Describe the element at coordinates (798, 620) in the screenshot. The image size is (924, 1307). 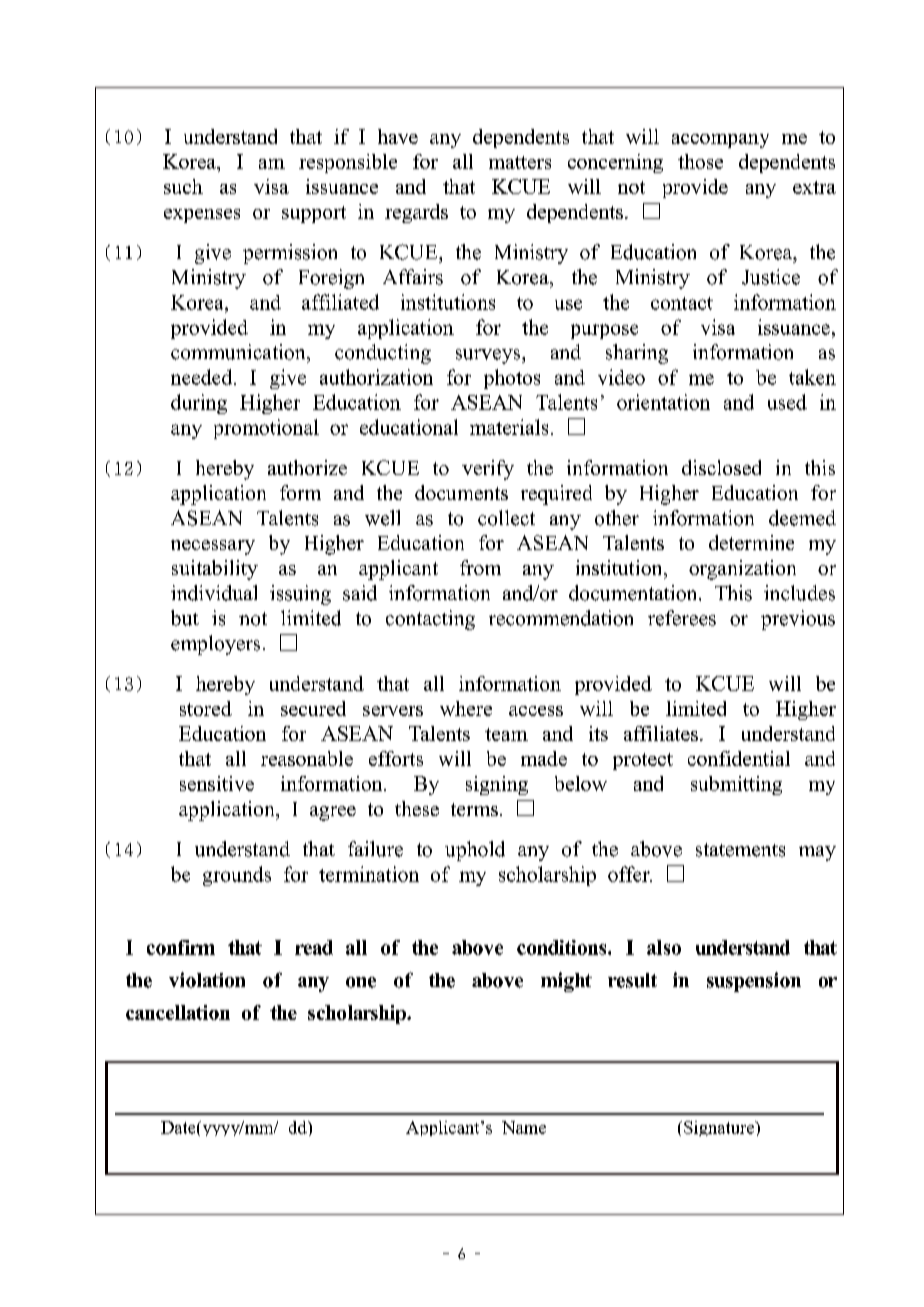
I see `previous` at that location.
